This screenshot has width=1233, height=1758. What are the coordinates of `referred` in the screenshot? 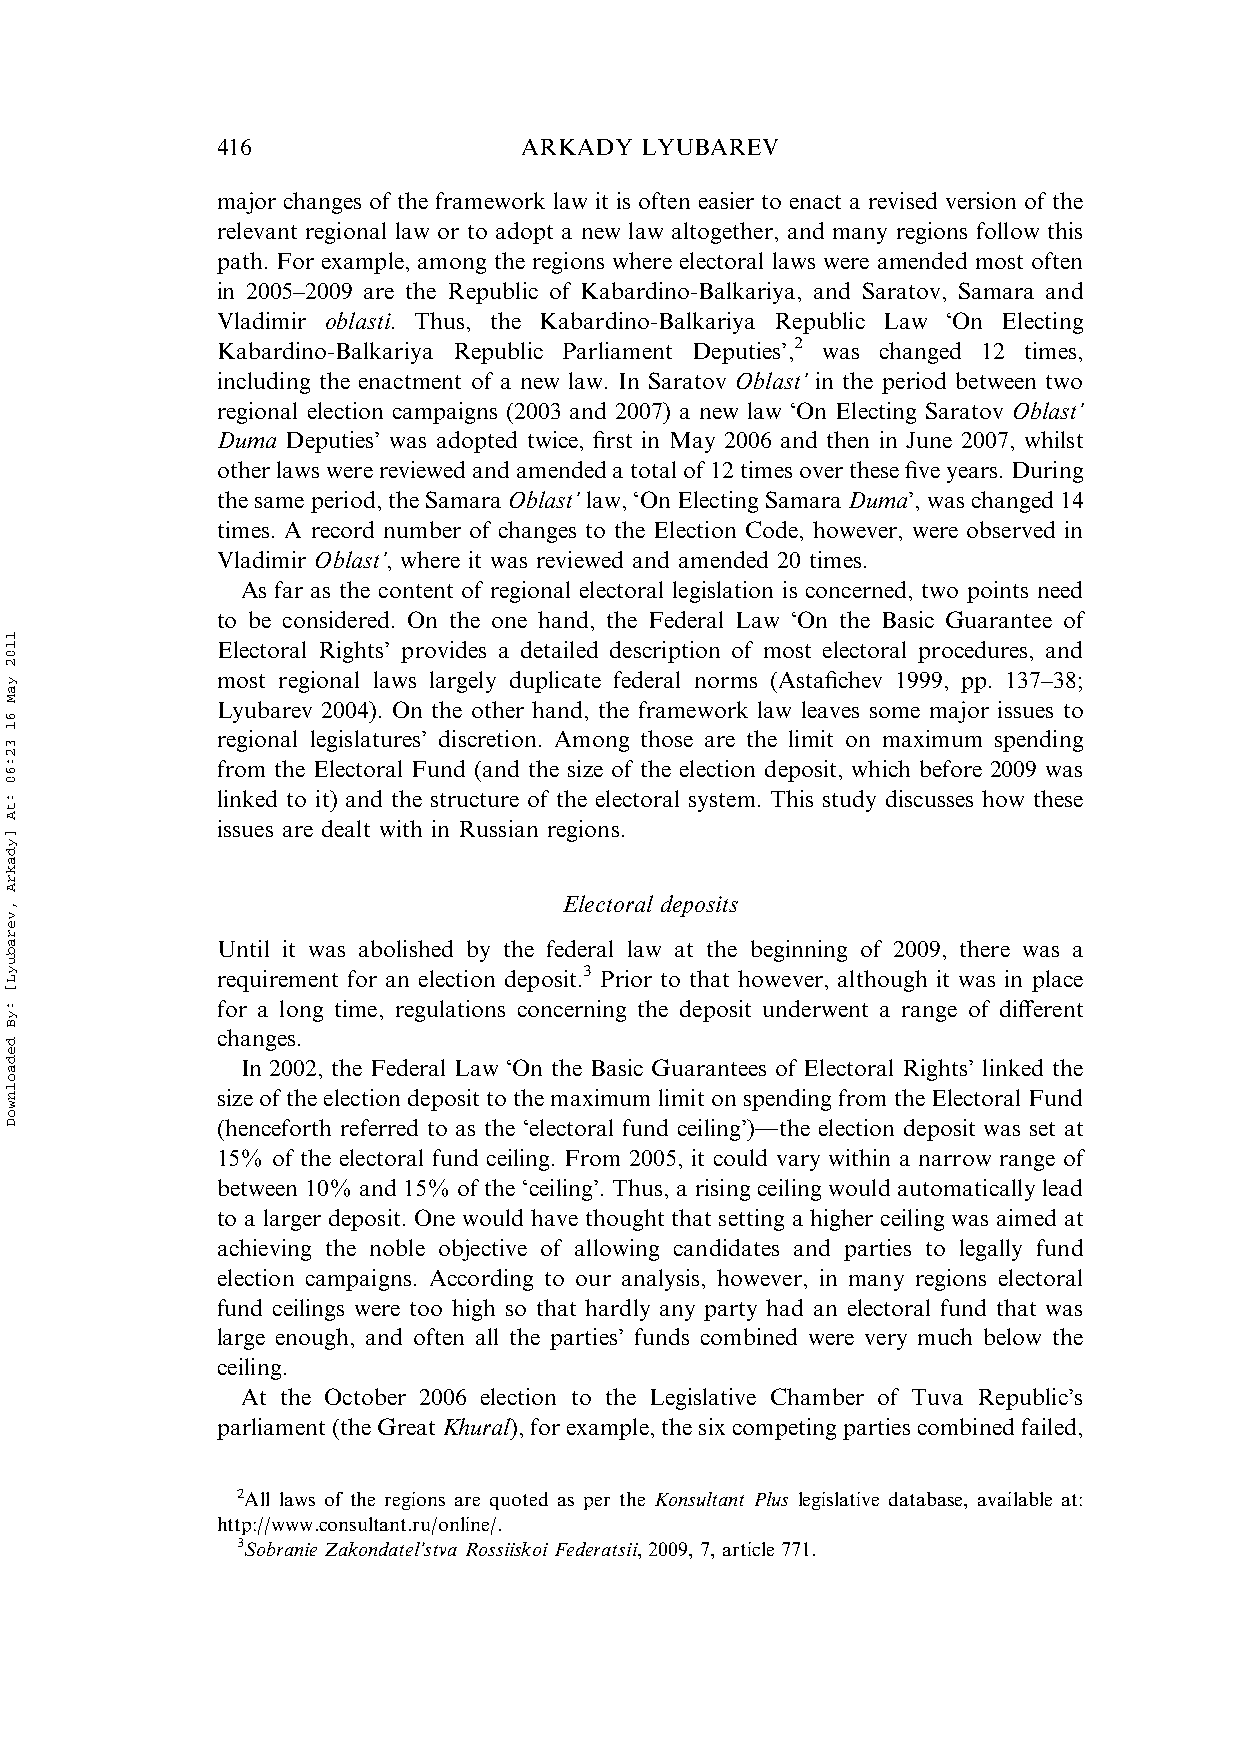 It's located at (379, 1127).
